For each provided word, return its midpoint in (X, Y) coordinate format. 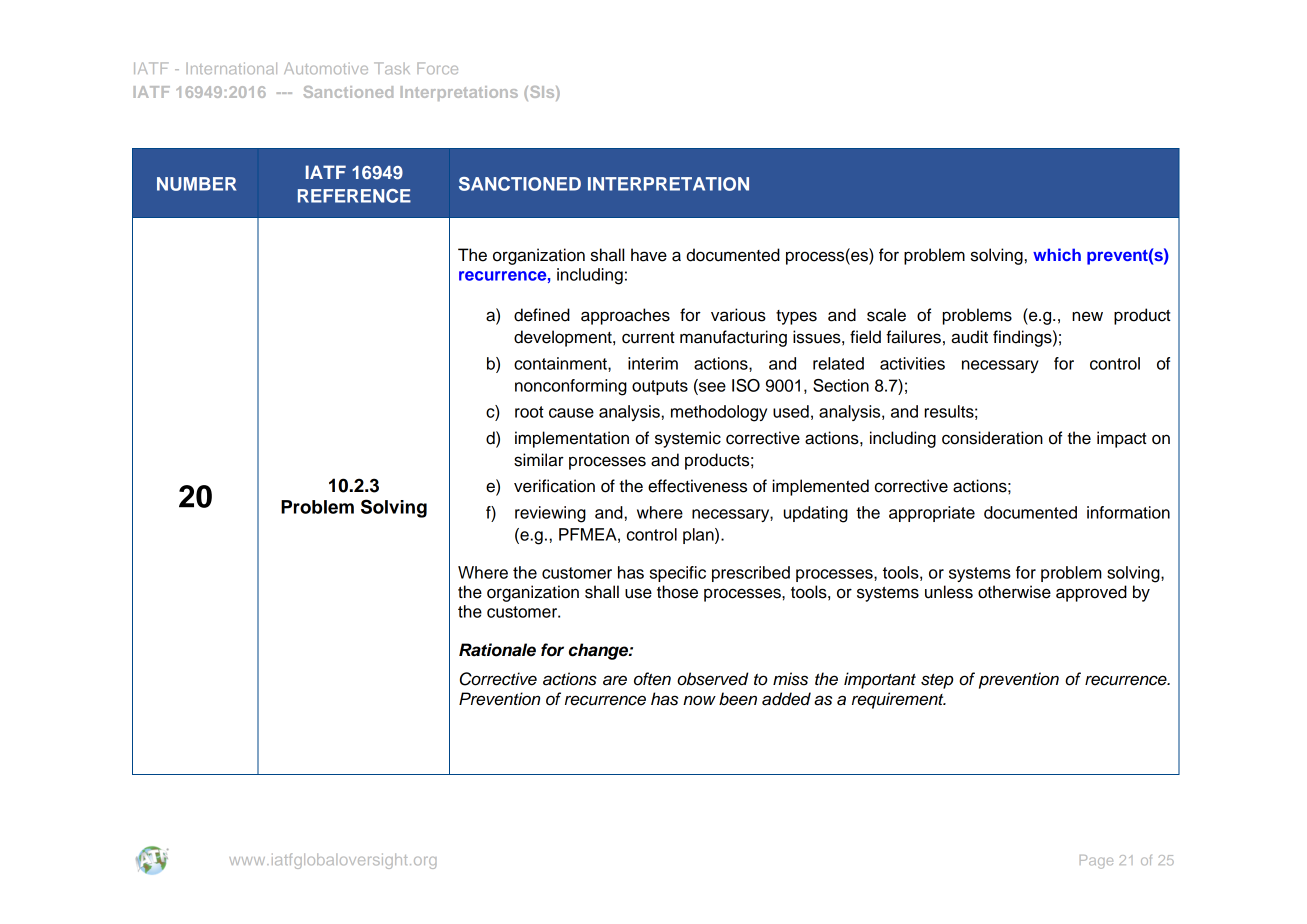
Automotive (326, 68)
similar (539, 460)
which (1057, 254)
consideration (992, 438)
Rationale (497, 650)
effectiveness (697, 486)
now (699, 700)
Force (437, 68)
